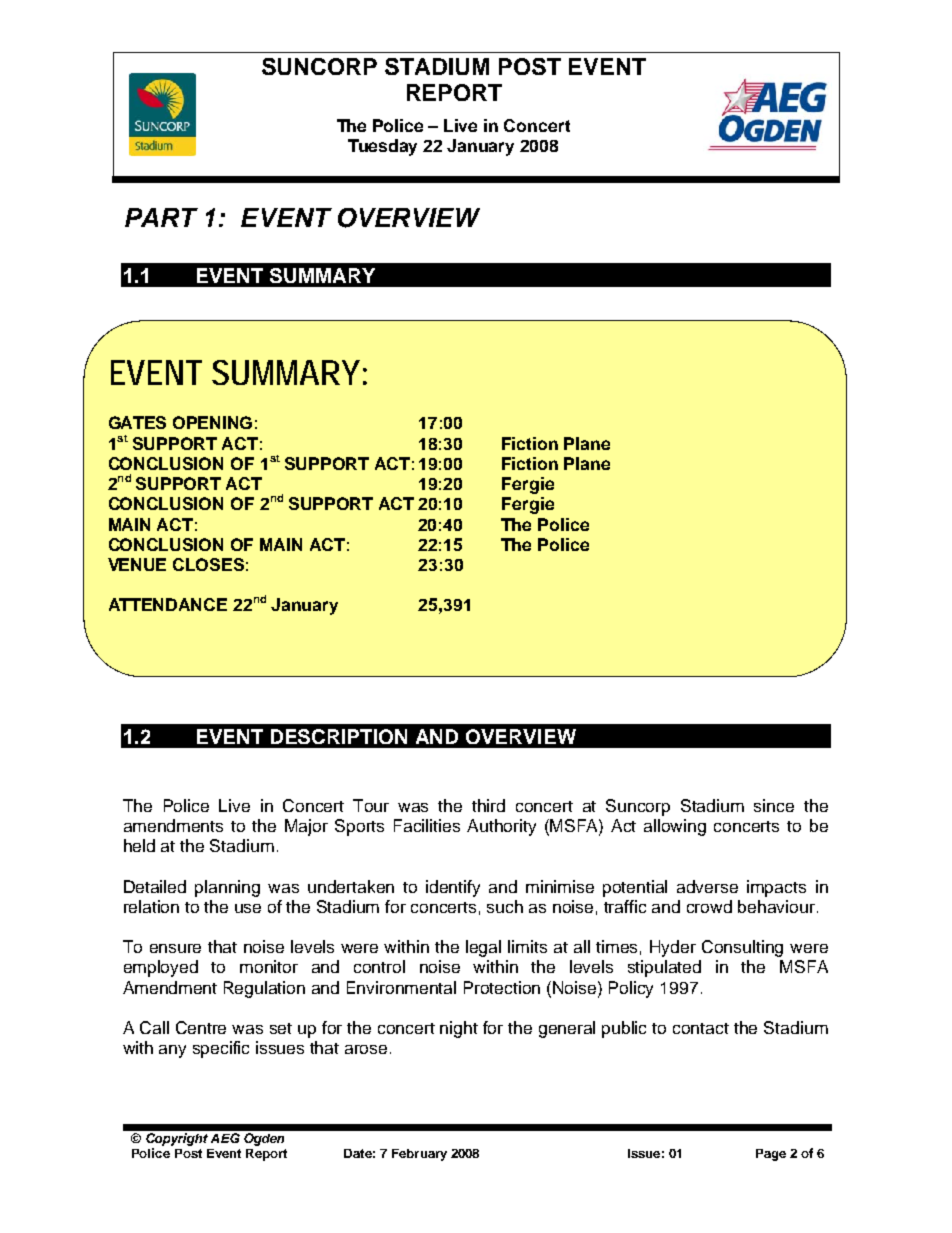 The height and width of the document is (1233, 952). Describe the element at coordinates (139, 845) in the document. I see `held` at that location.
